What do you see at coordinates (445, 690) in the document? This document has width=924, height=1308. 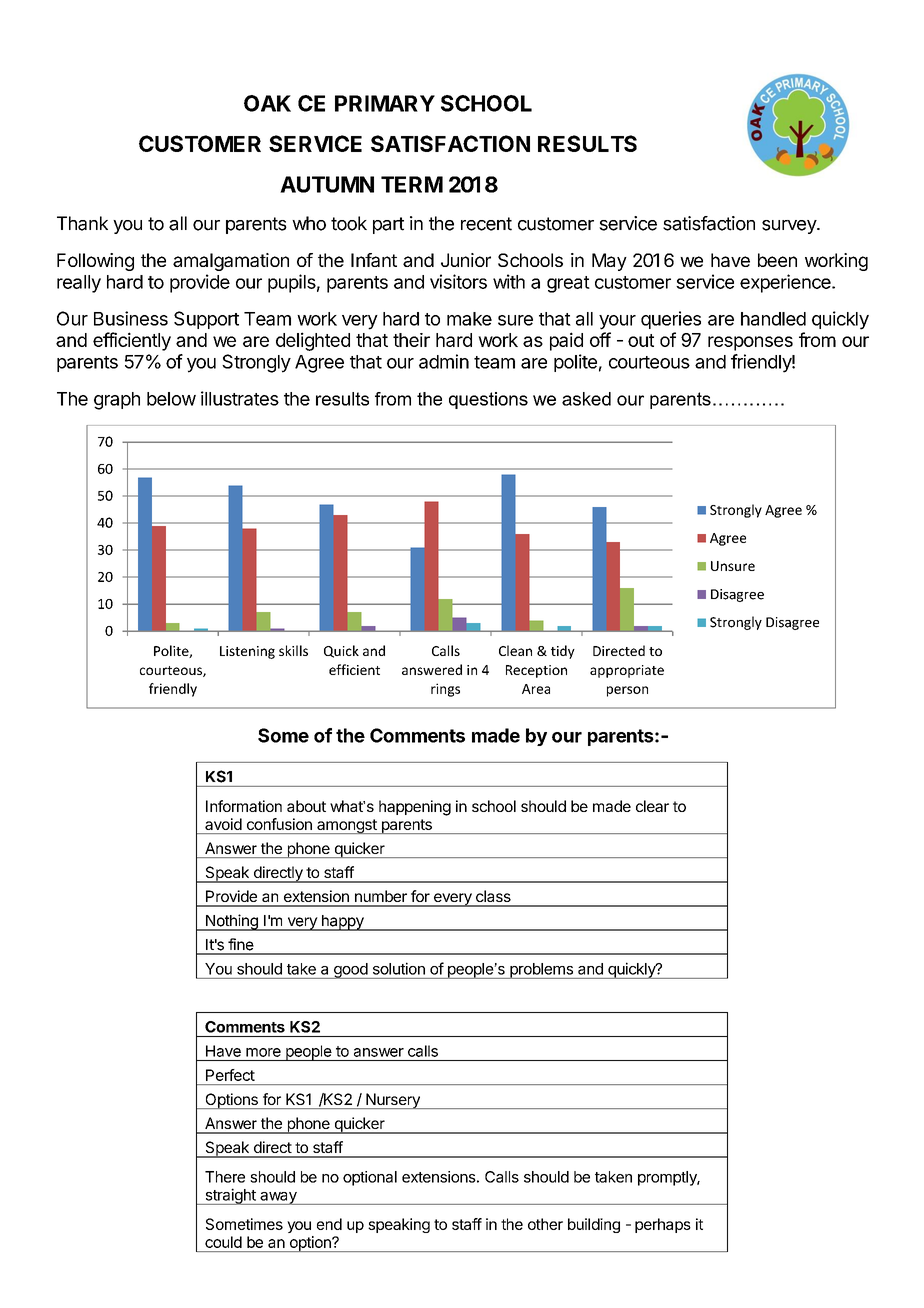 I see `rings` at bounding box center [445, 690].
